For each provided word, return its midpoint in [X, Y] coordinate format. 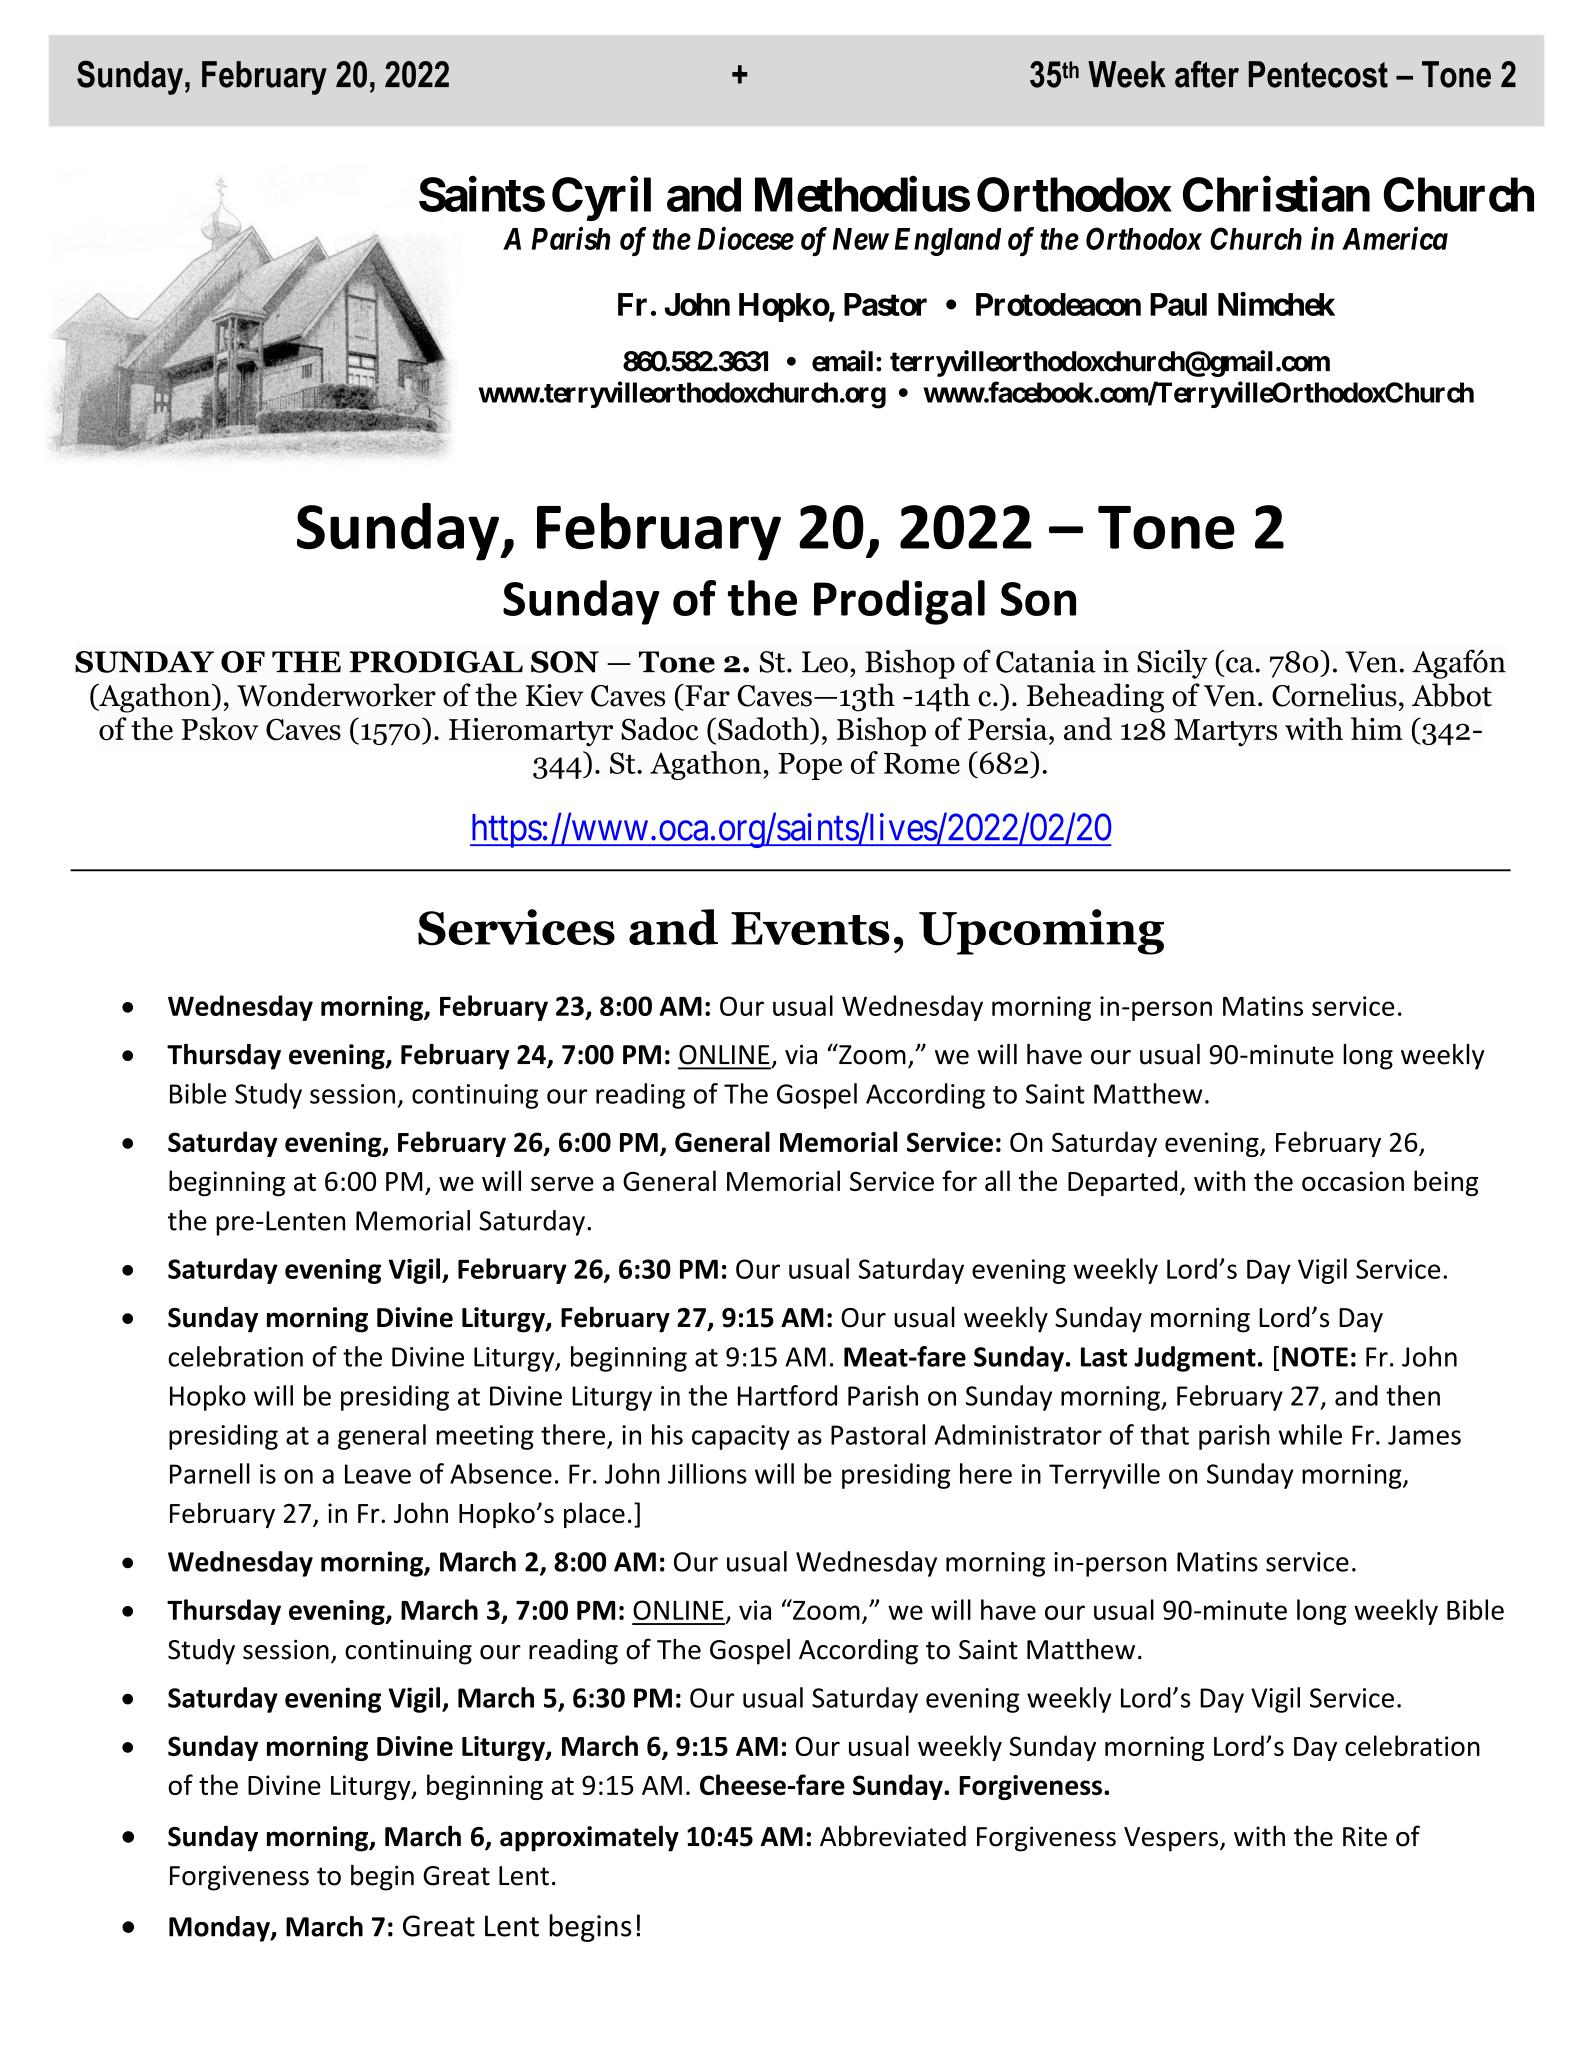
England [948, 242]
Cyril [601, 199]
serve [562, 1183]
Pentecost [1318, 74]
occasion [1353, 1181]
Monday [220, 1929]
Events [810, 928]
